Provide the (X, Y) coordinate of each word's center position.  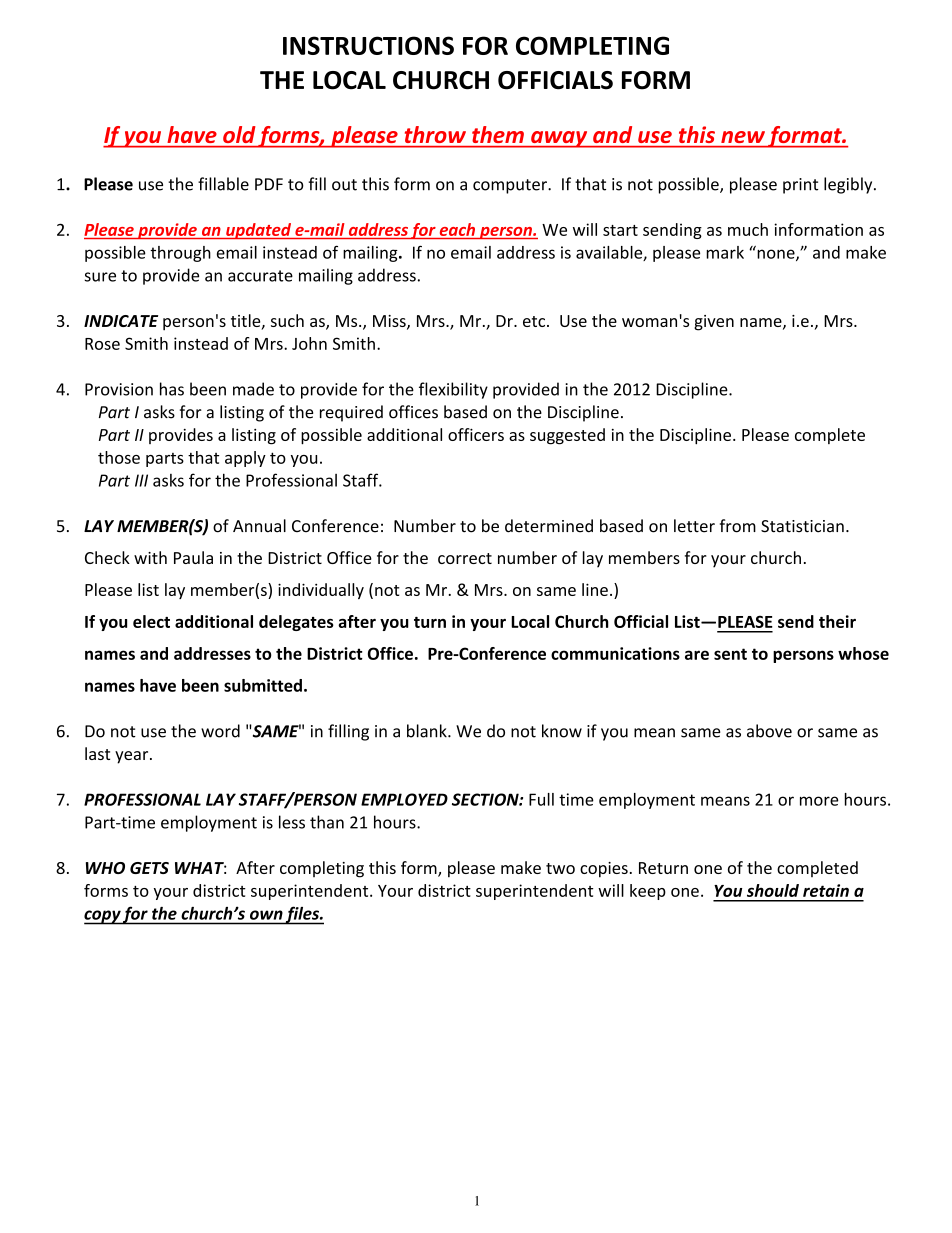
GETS (149, 868)
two (560, 868)
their (837, 621)
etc (535, 321)
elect (151, 621)
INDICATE (121, 321)
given (714, 323)
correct (465, 558)
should (773, 890)
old (239, 134)
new (743, 137)
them (498, 134)
